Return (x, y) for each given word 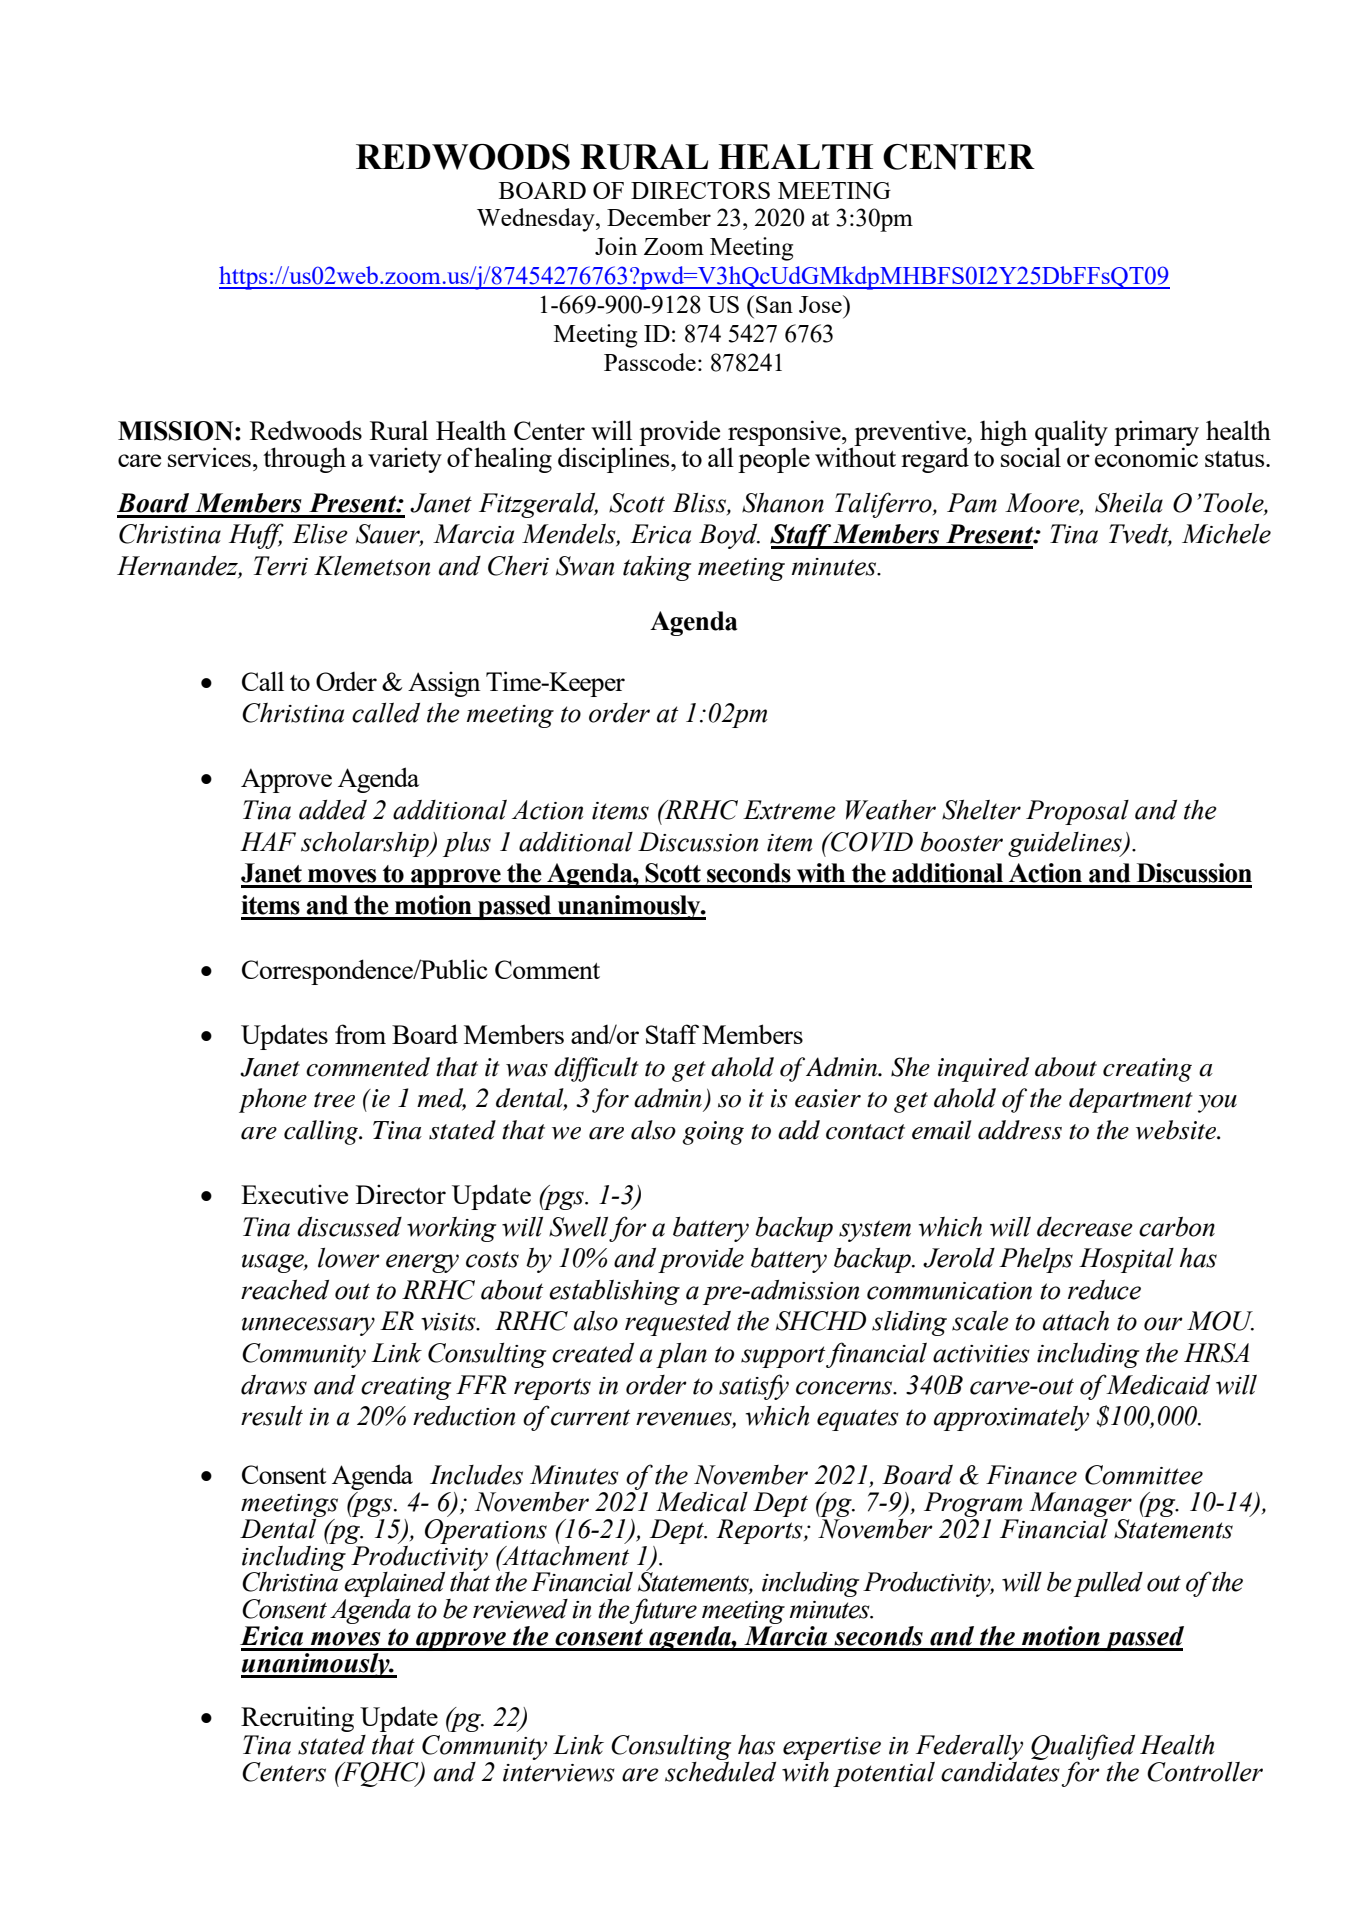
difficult (596, 1069)
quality (1071, 434)
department (1131, 1100)
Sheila (1129, 503)
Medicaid (1158, 1385)
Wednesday (537, 220)
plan (681, 1355)
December (659, 217)
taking (657, 568)
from (360, 1034)
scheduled (720, 1772)
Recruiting (297, 1719)
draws (274, 1385)
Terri (281, 566)
